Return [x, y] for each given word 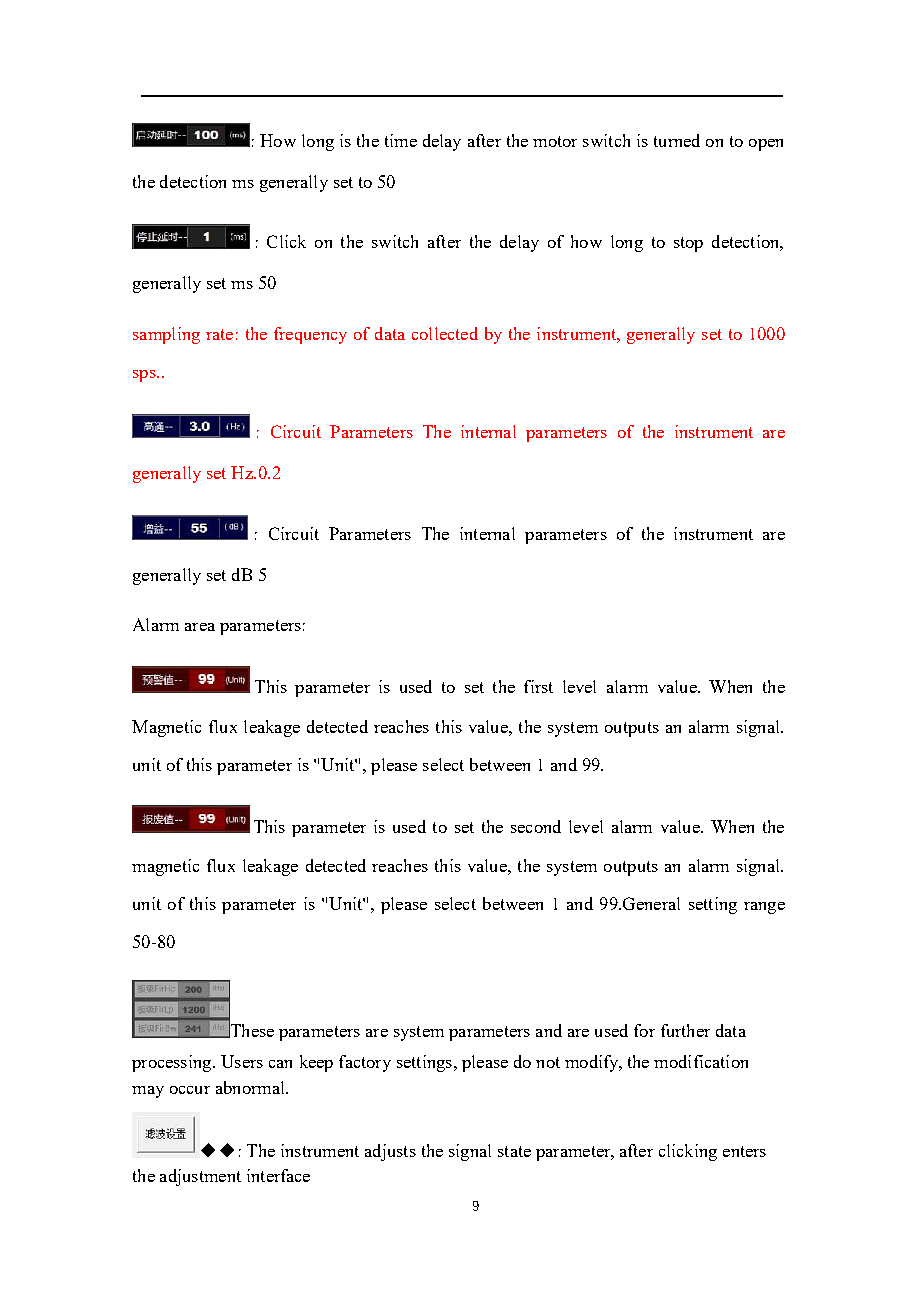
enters [744, 1151]
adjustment [200, 1177]
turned [677, 140]
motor [555, 141]
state [514, 1151]
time [401, 140]
